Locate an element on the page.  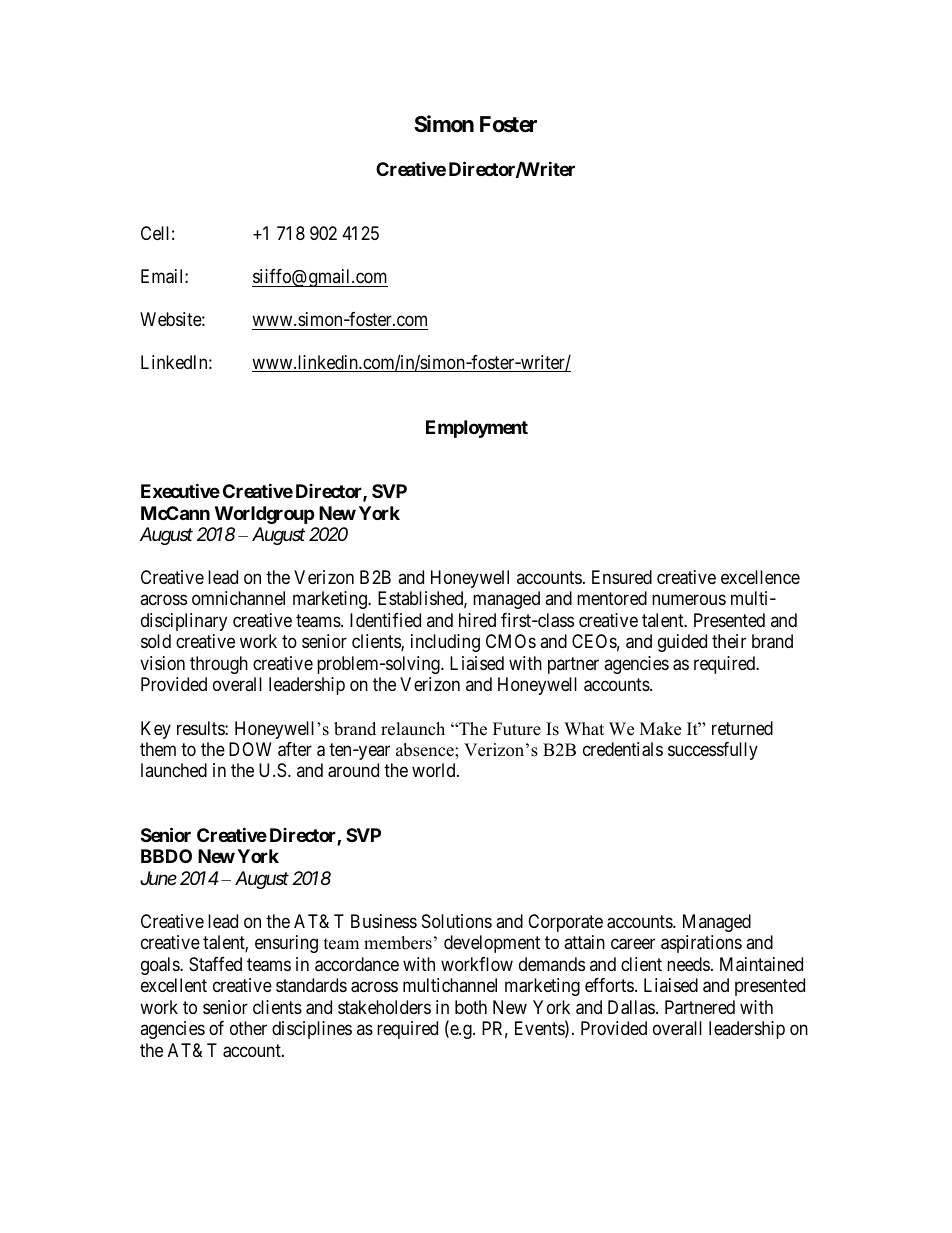
relaunch is located at coordinates (413, 729).
